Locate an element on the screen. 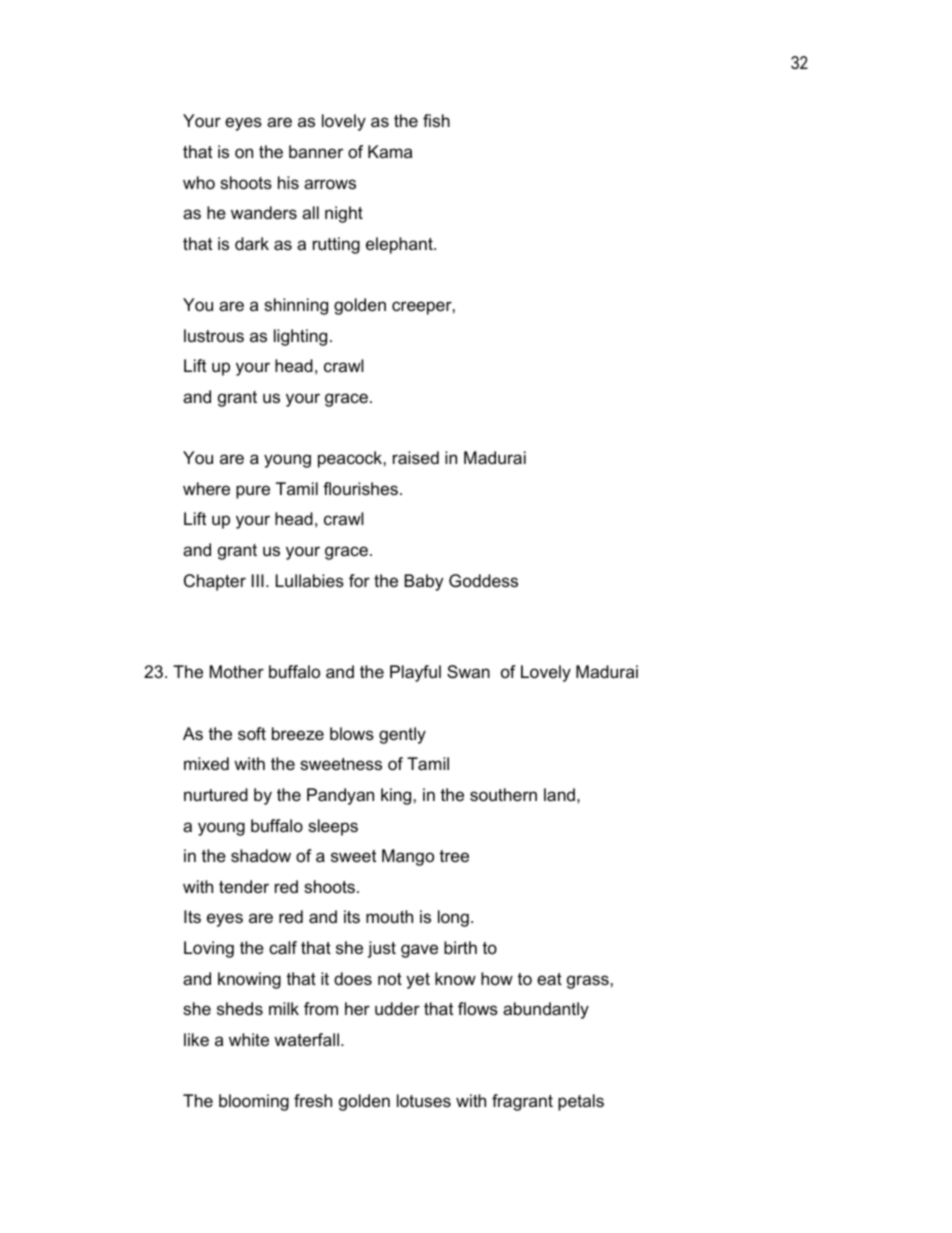  lotuses is located at coordinates (424, 1101).
